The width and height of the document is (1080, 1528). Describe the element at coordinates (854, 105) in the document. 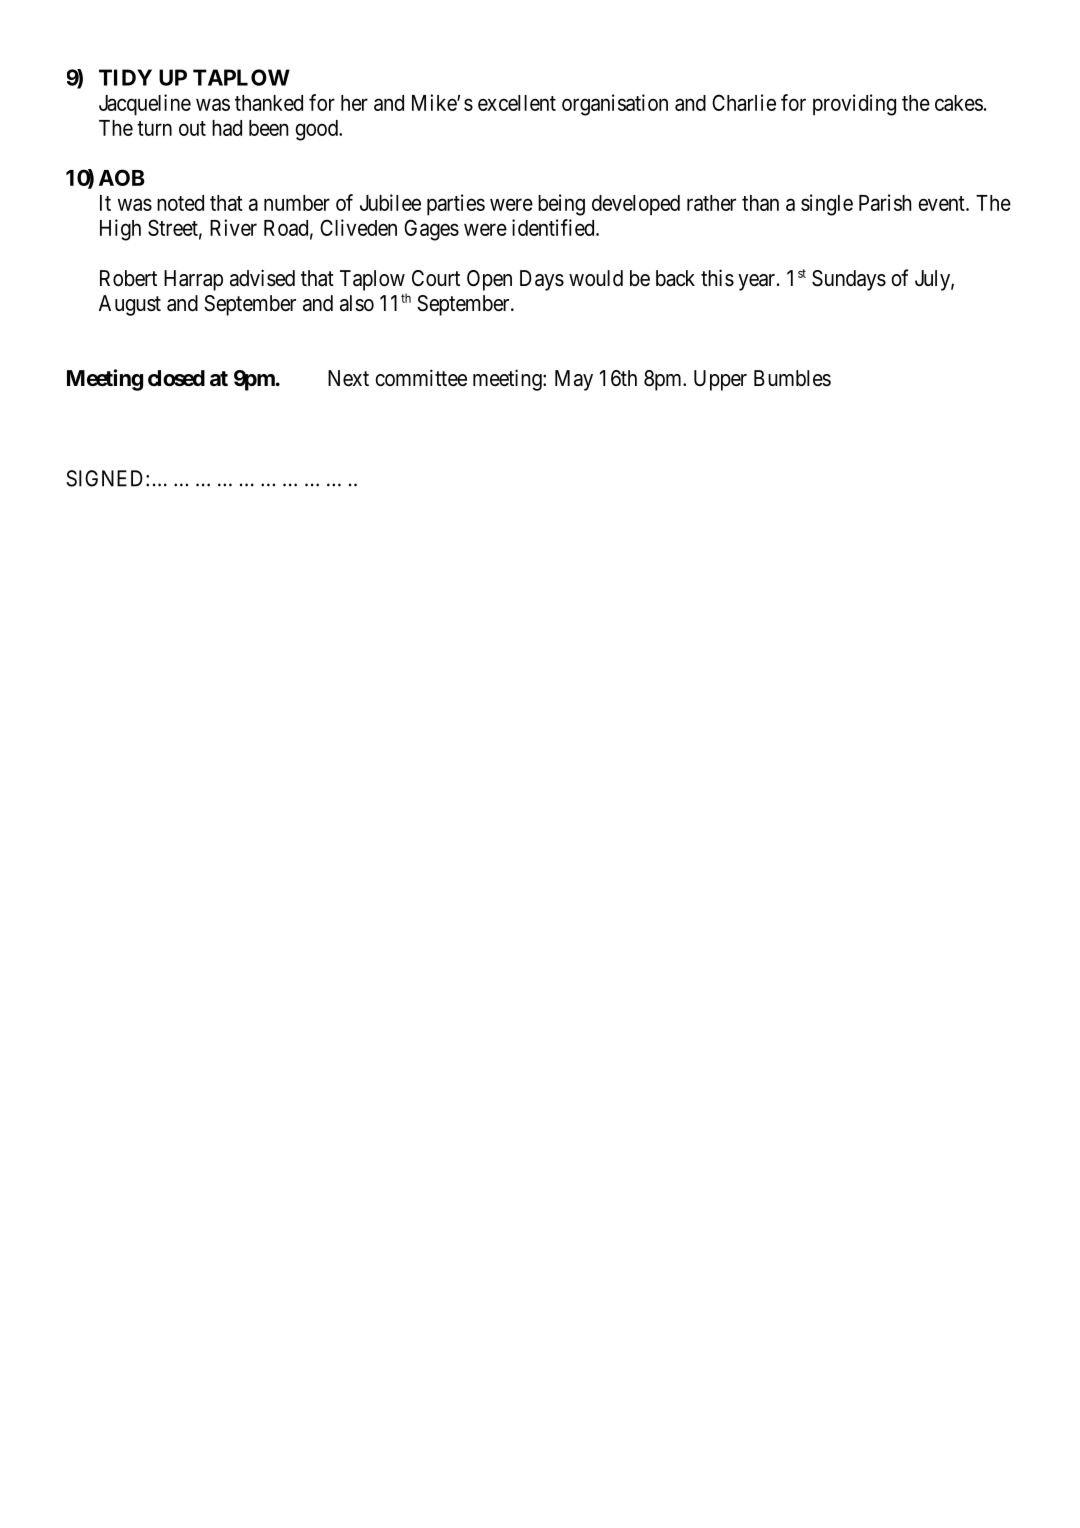

I see `providing` at that location.
